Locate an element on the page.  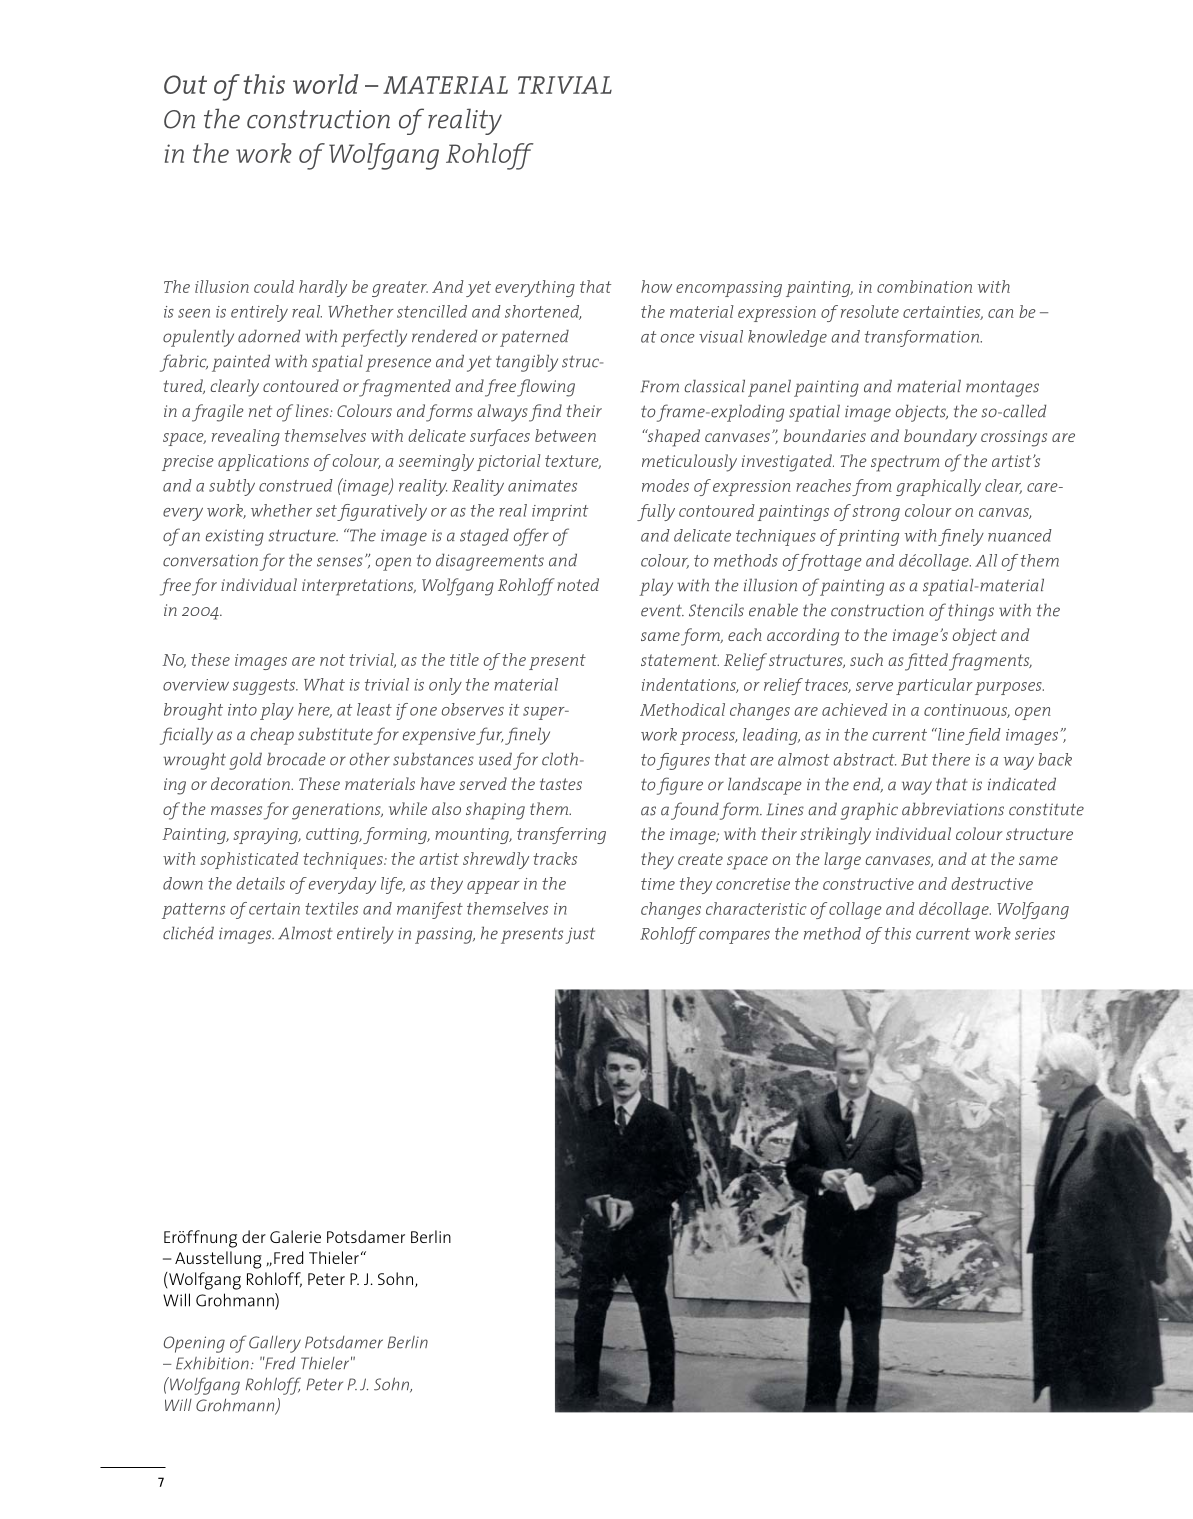
series is located at coordinates (1035, 934).
